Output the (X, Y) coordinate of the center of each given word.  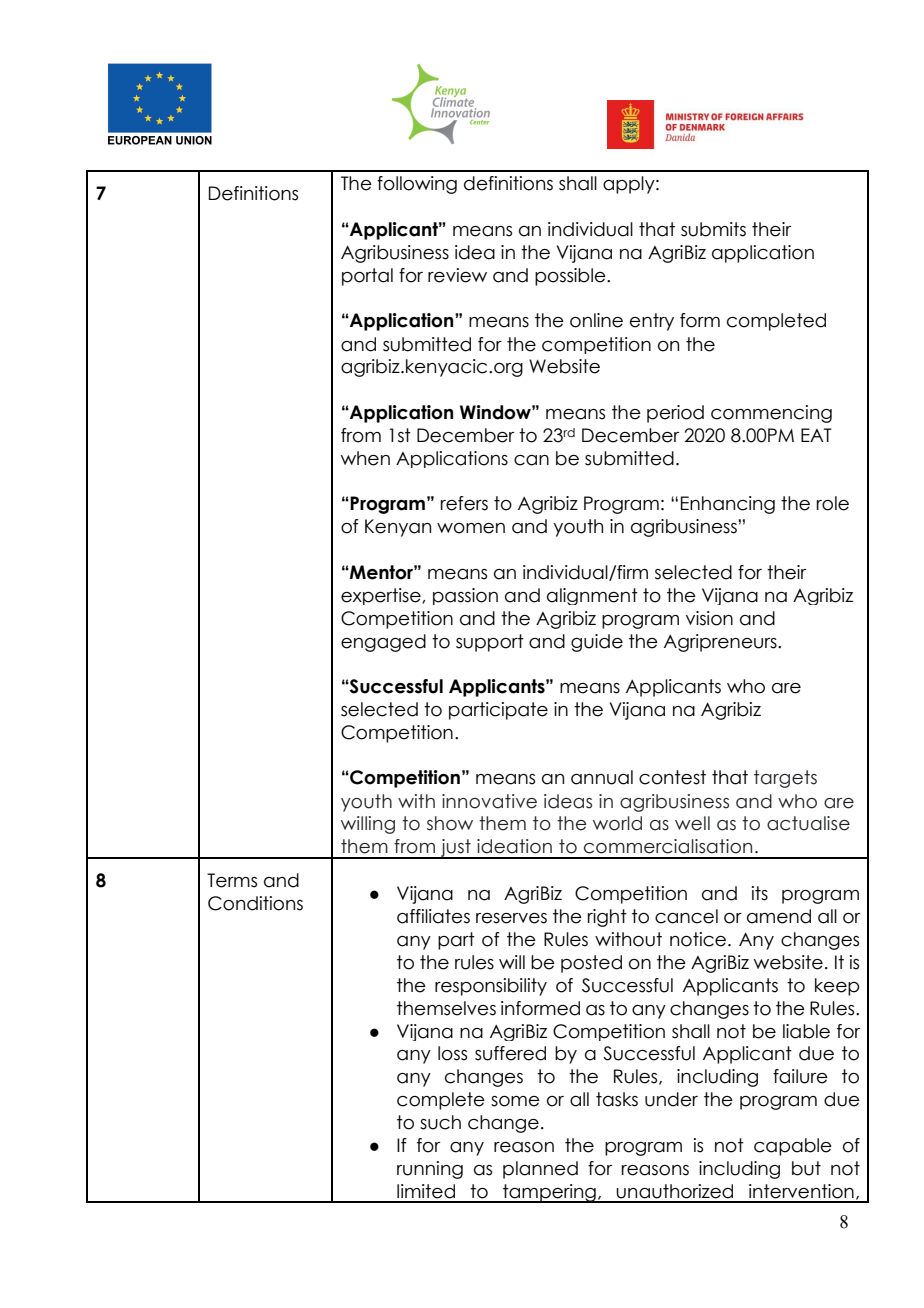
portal (367, 277)
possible (571, 277)
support (490, 643)
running (430, 1170)
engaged (383, 643)
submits (713, 229)
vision (709, 618)
